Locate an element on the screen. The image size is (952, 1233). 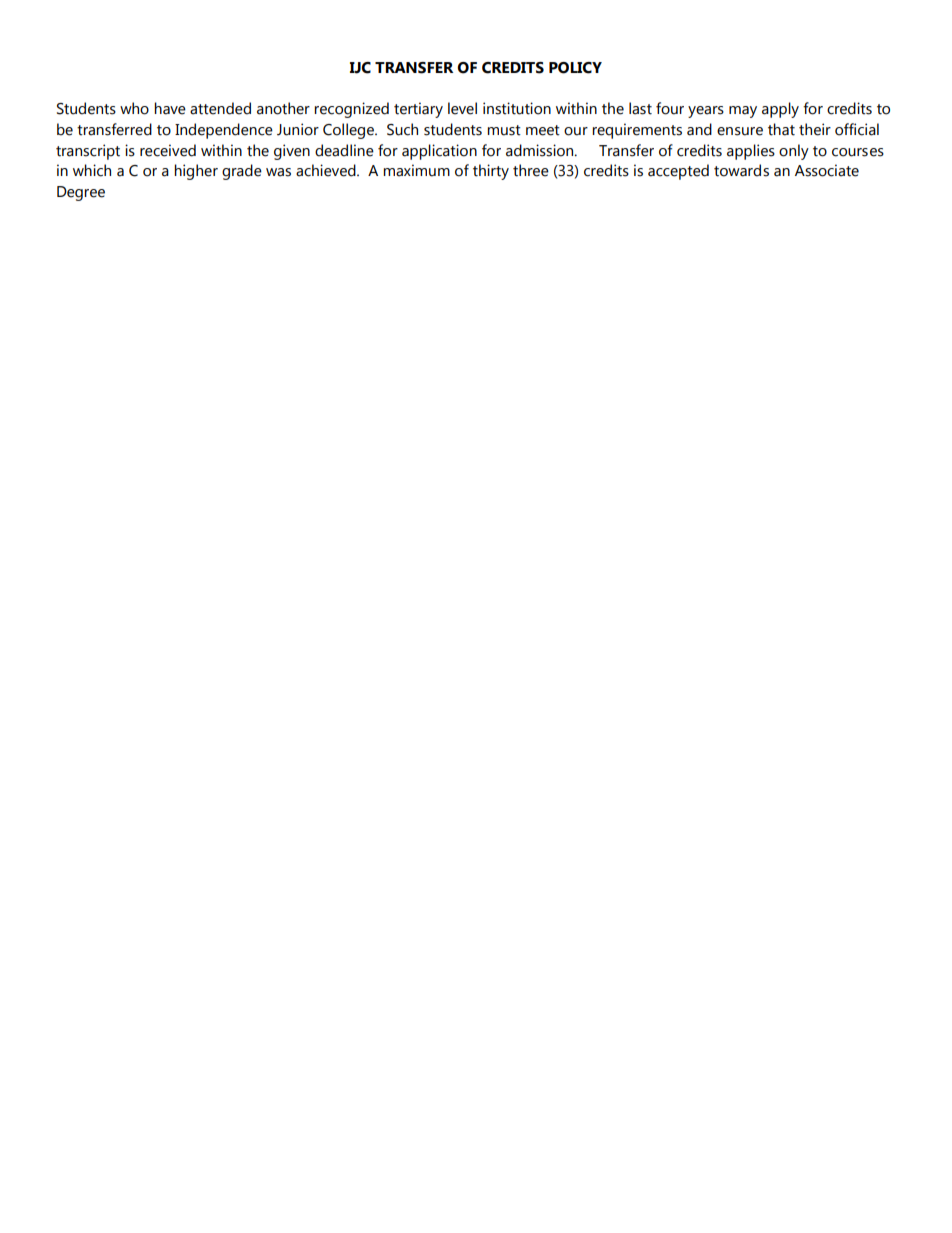
POLICY is located at coordinates (575, 68).
